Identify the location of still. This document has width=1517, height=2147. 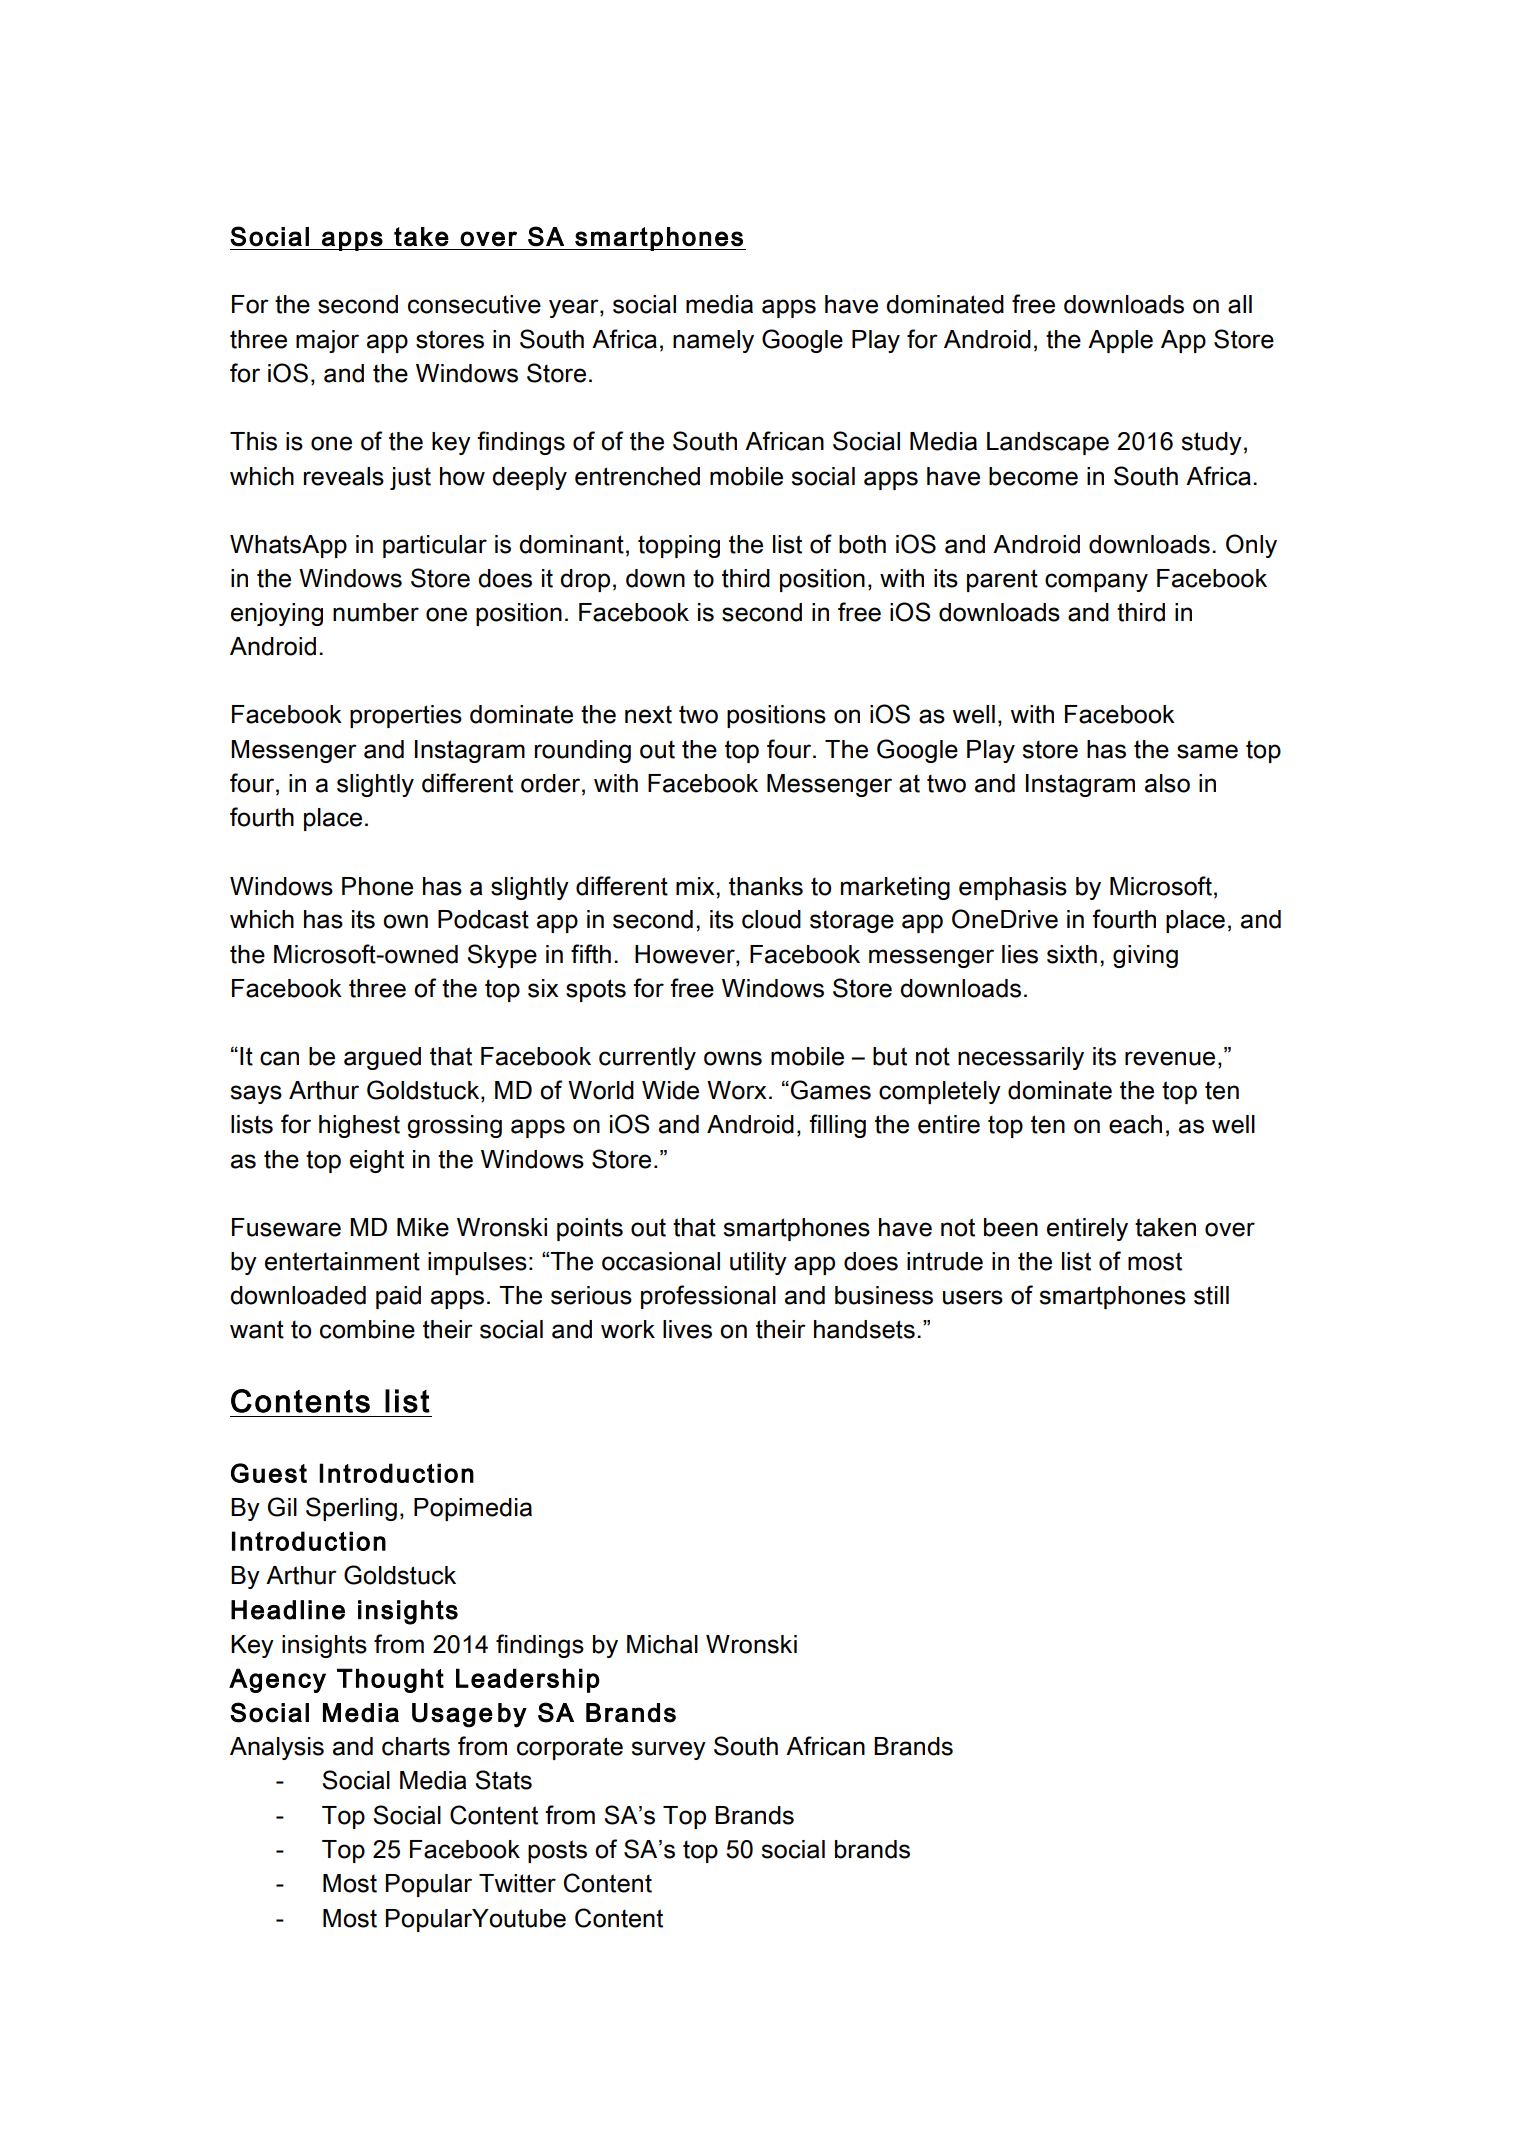
(1211, 1295).
